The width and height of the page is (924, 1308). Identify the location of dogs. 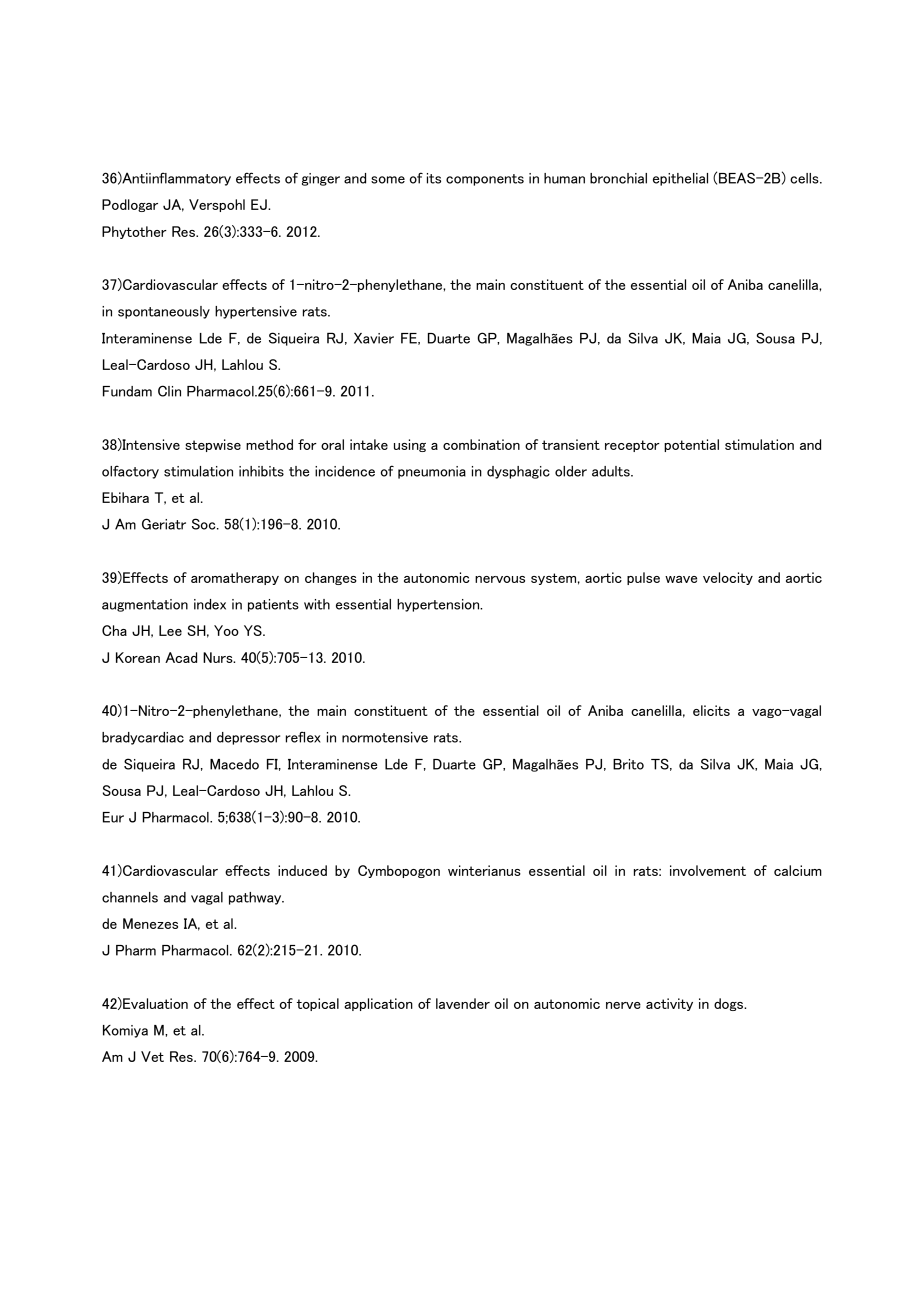
(730, 1004).
